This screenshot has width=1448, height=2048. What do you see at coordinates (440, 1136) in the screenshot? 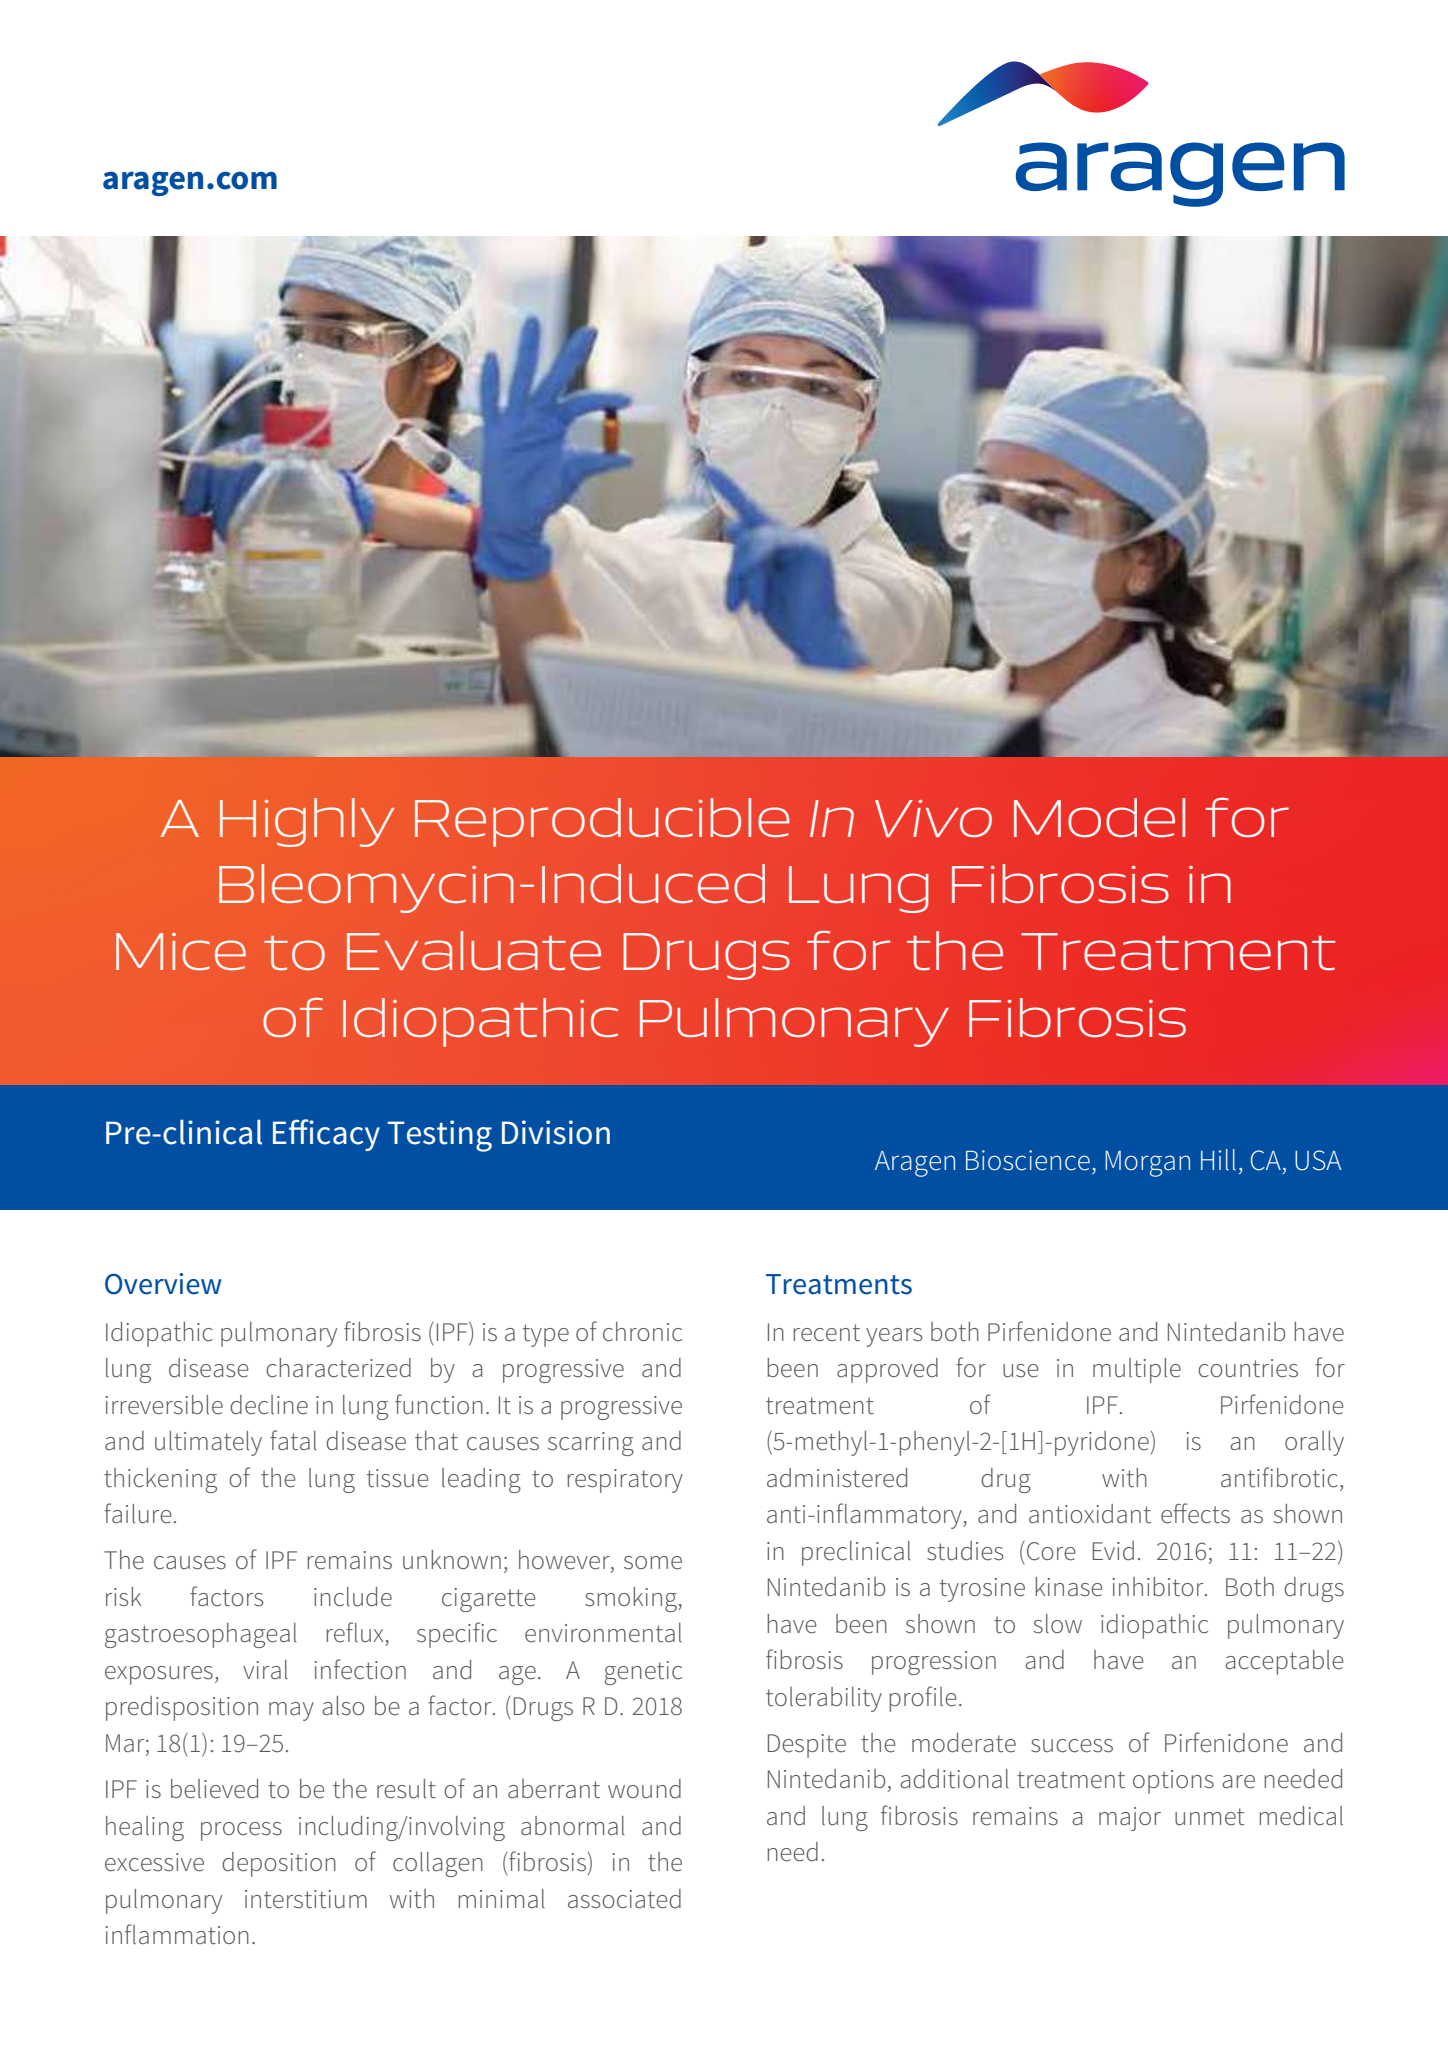
I see `Testing` at bounding box center [440, 1136].
